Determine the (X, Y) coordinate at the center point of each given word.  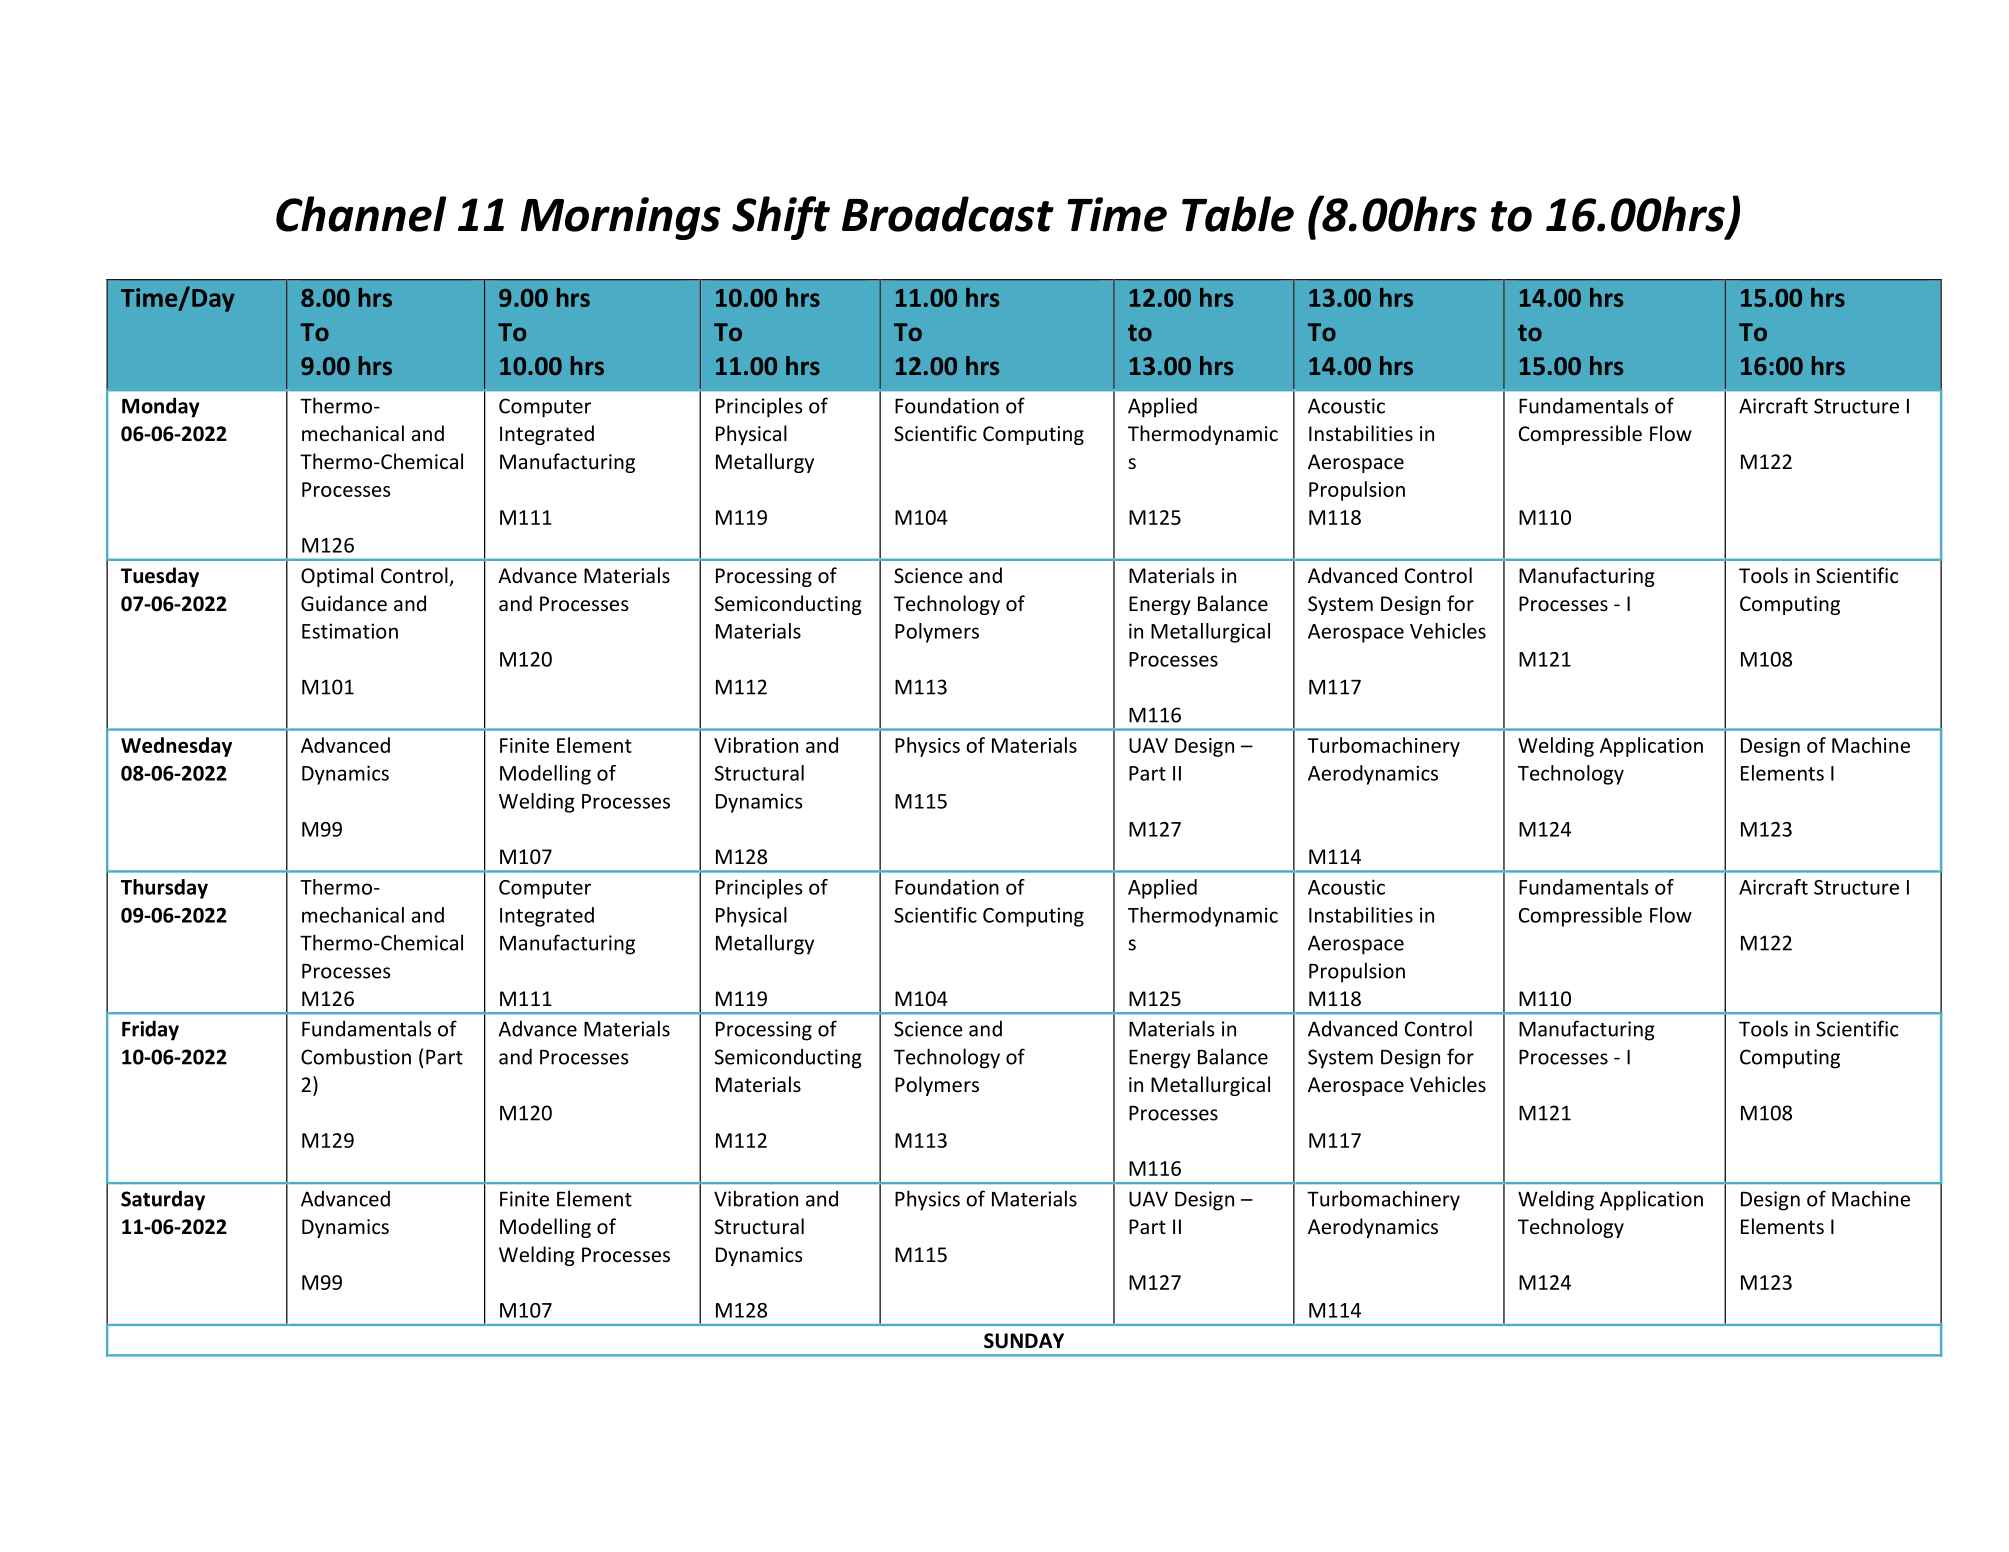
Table (1238, 214)
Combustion (356, 1056)
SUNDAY (1024, 1341)
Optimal (337, 577)
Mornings (620, 218)
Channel (361, 214)
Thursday (164, 889)
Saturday (163, 1200)
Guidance (344, 603)
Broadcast (948, 214)
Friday (150, 1030)
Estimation (350, 631)
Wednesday (176, 747)
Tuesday (160, 577)
